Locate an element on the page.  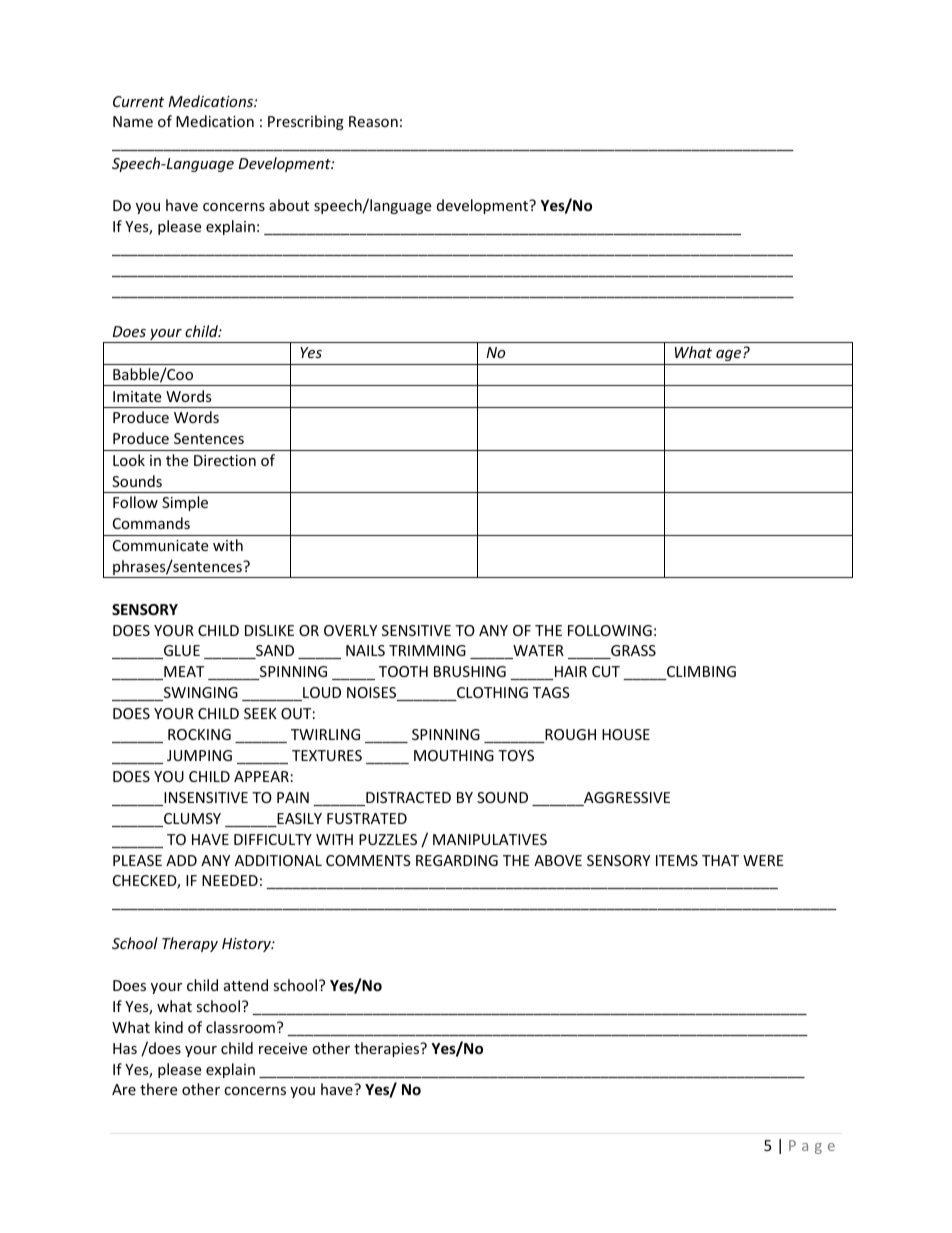
Reason is located at coordinates (373, 121).
